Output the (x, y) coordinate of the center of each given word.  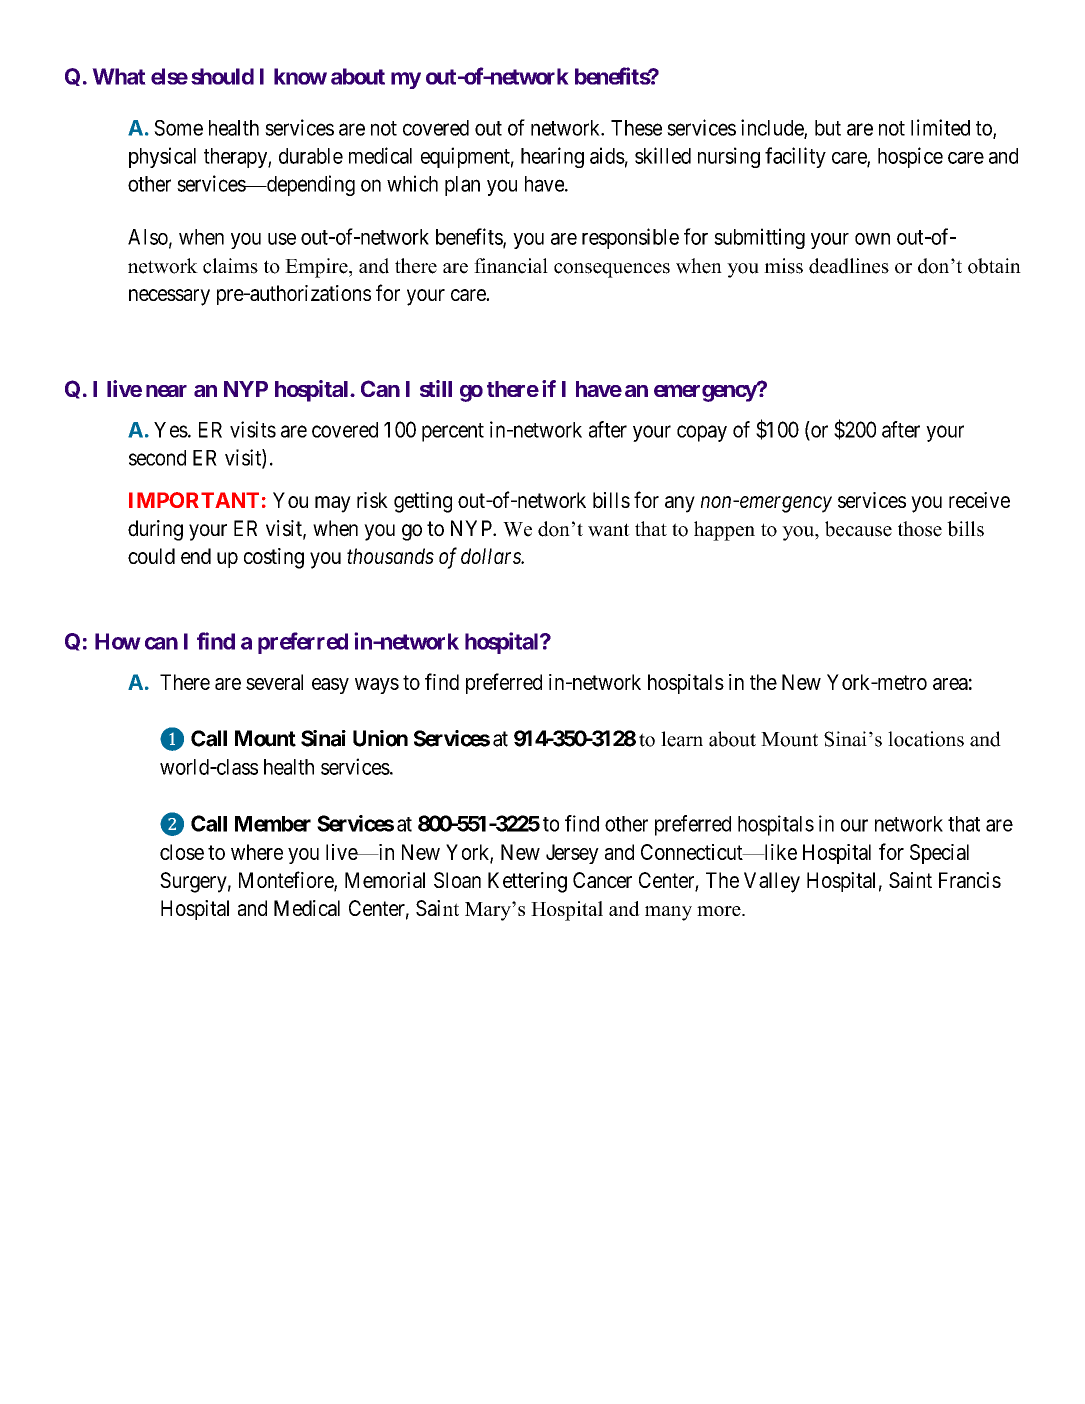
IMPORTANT (194, 500)
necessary (169, 297)
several (274, 682)
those (920, 529)
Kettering (527, 882)
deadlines (849, 266)
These (636, 128)
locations (926, 739)
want (609, 530)
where (257, 852)
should (222, 76)
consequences (612, 270)
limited (940, 127)
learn (682, 739)
